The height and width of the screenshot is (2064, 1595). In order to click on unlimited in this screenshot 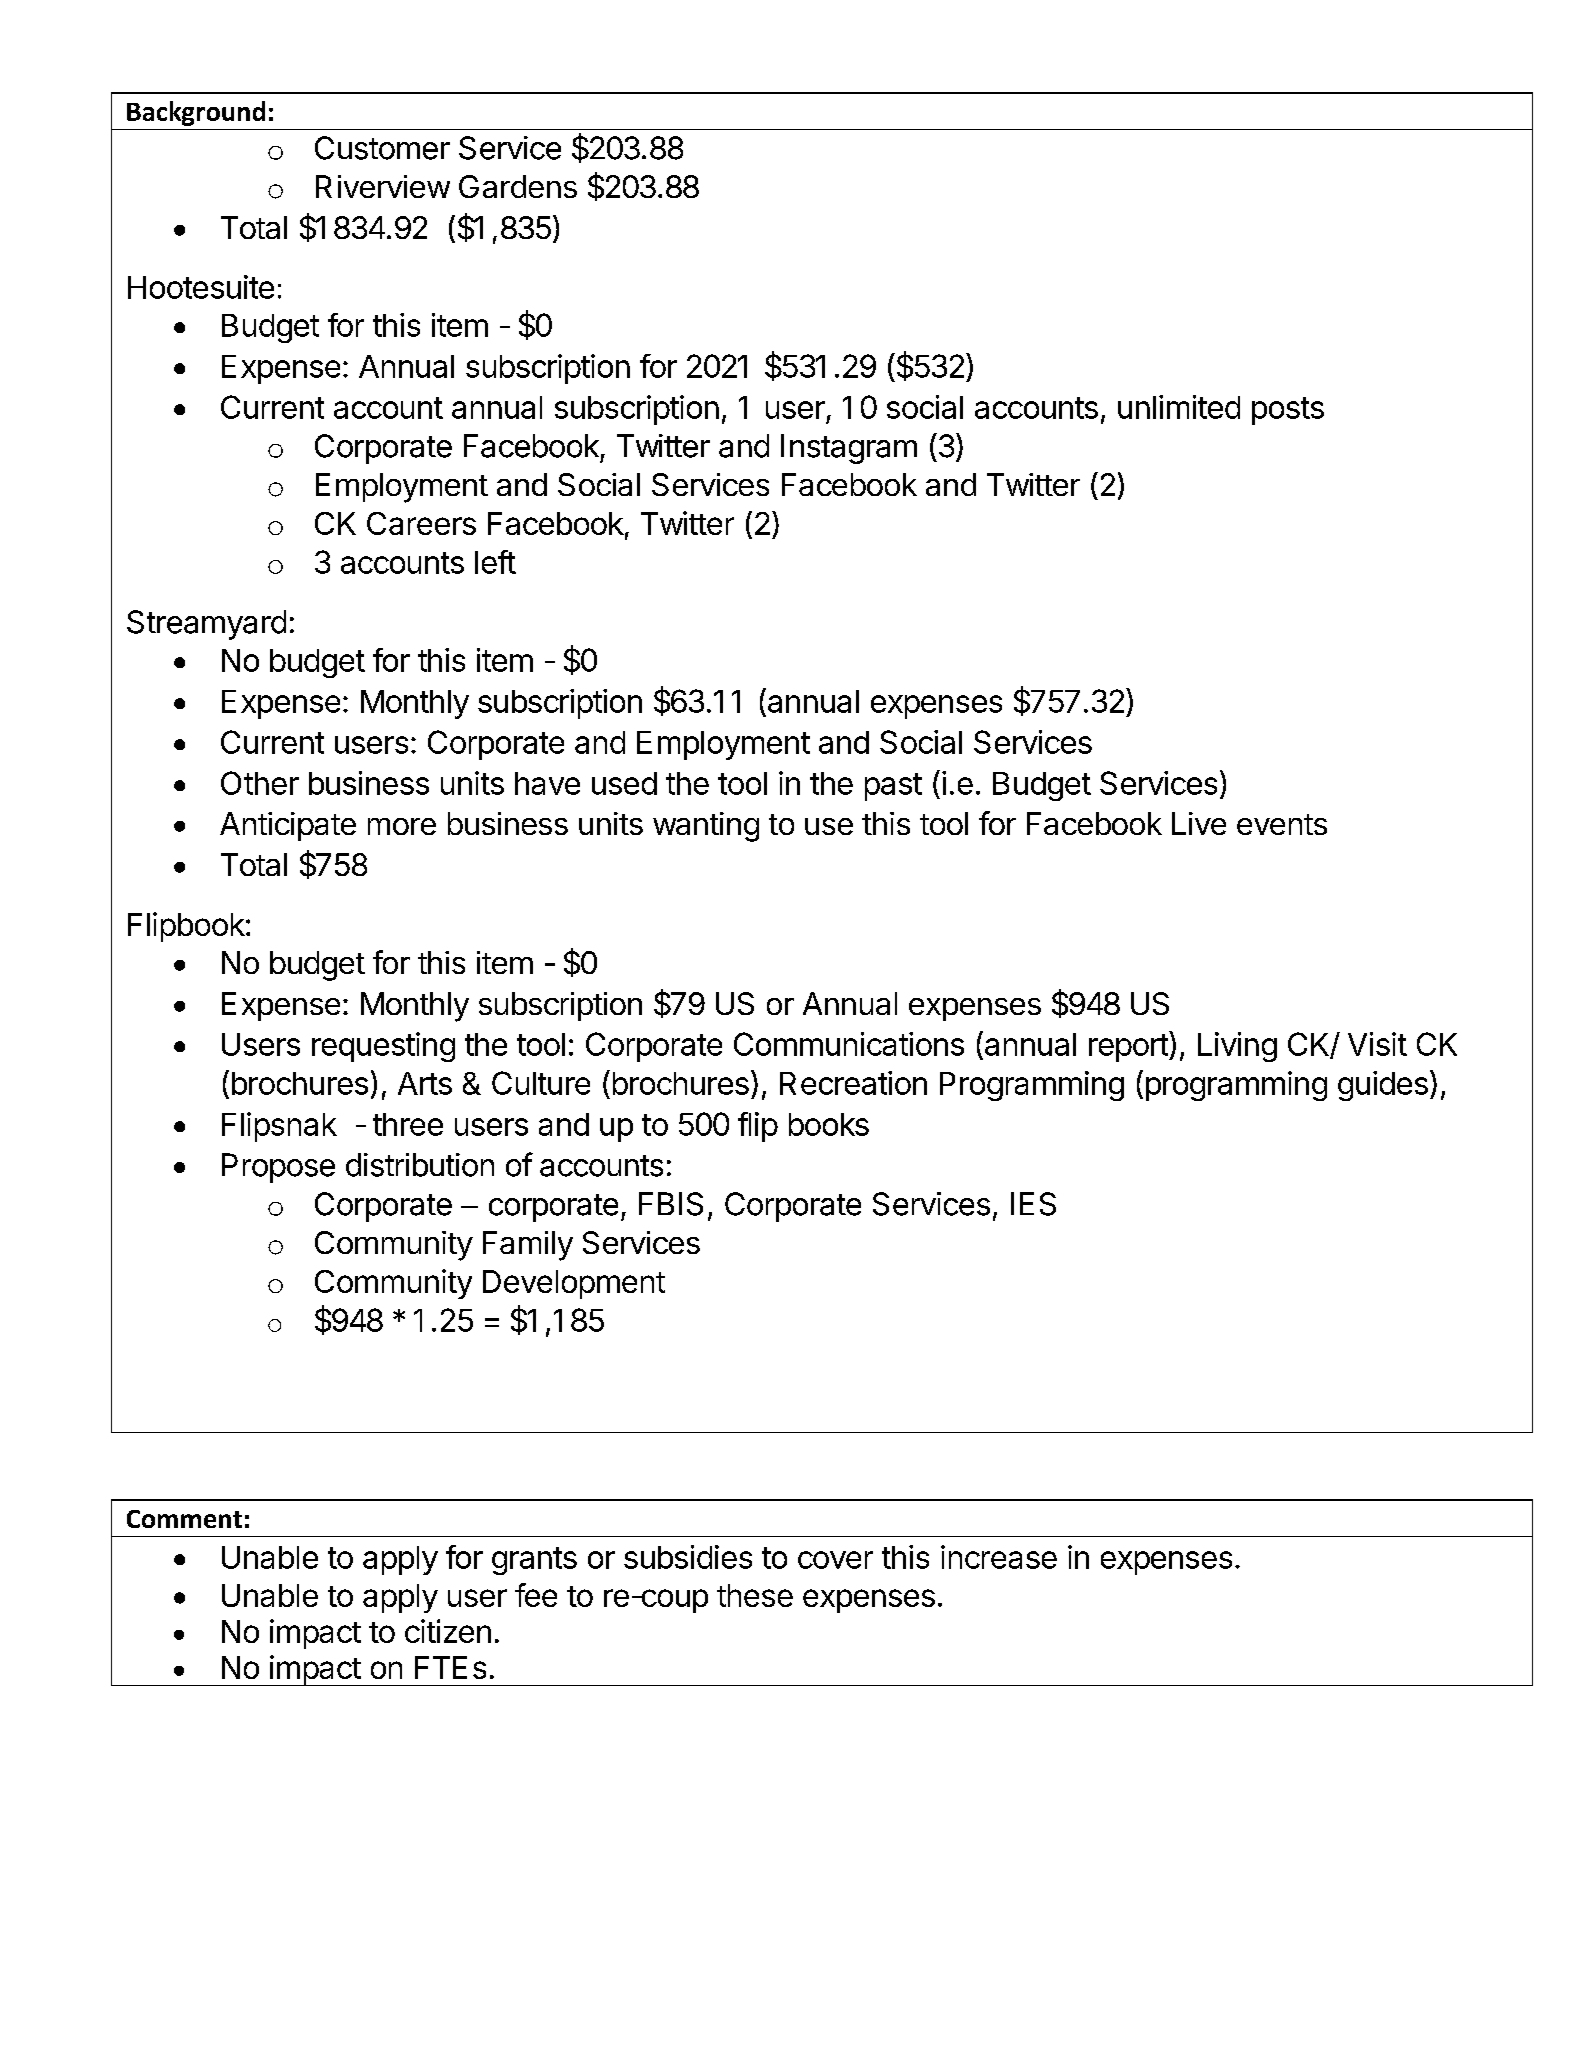, I will do `click(1179, 407)`.
